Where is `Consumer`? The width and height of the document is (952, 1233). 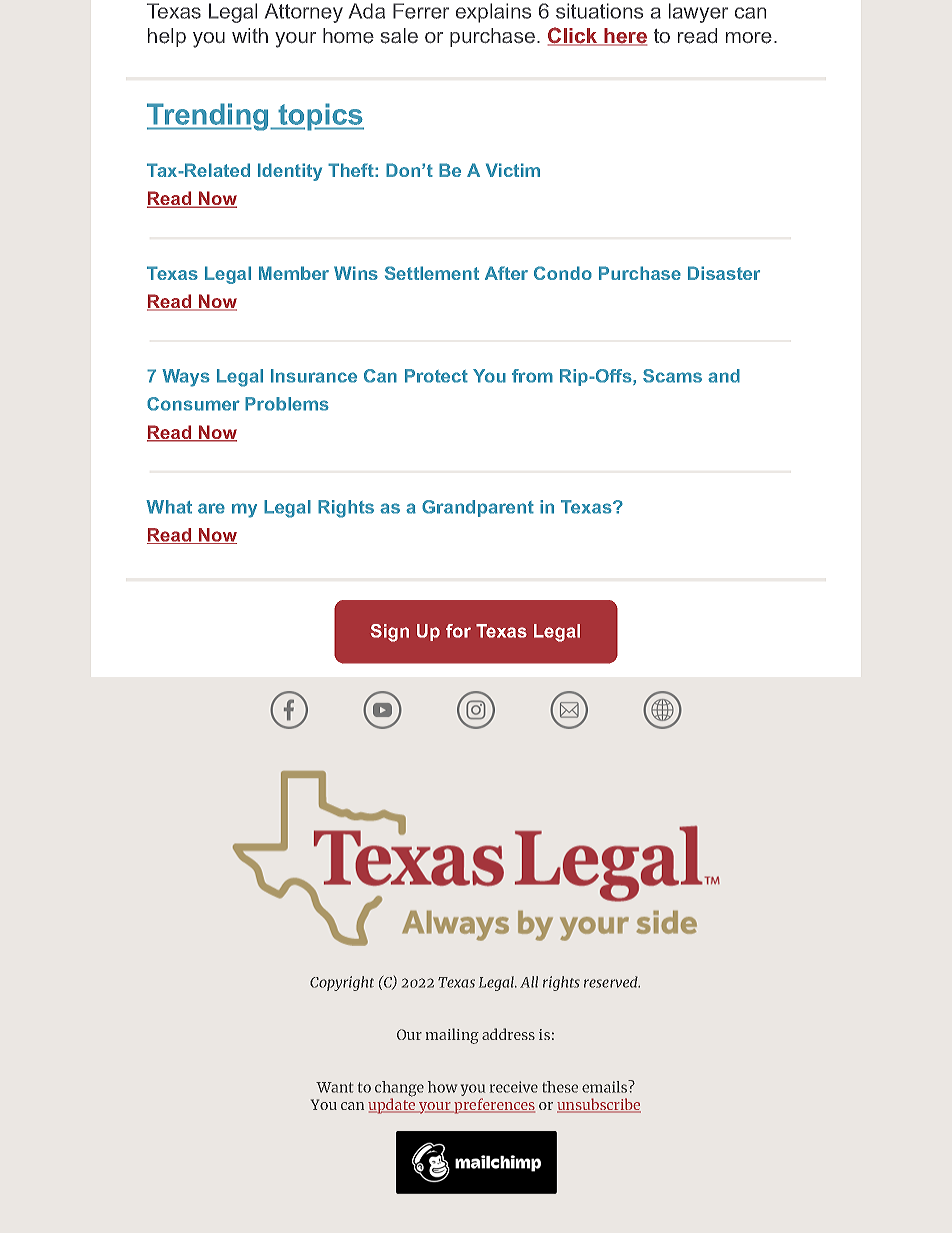
Consumer is located at coordinates (193, 404).
